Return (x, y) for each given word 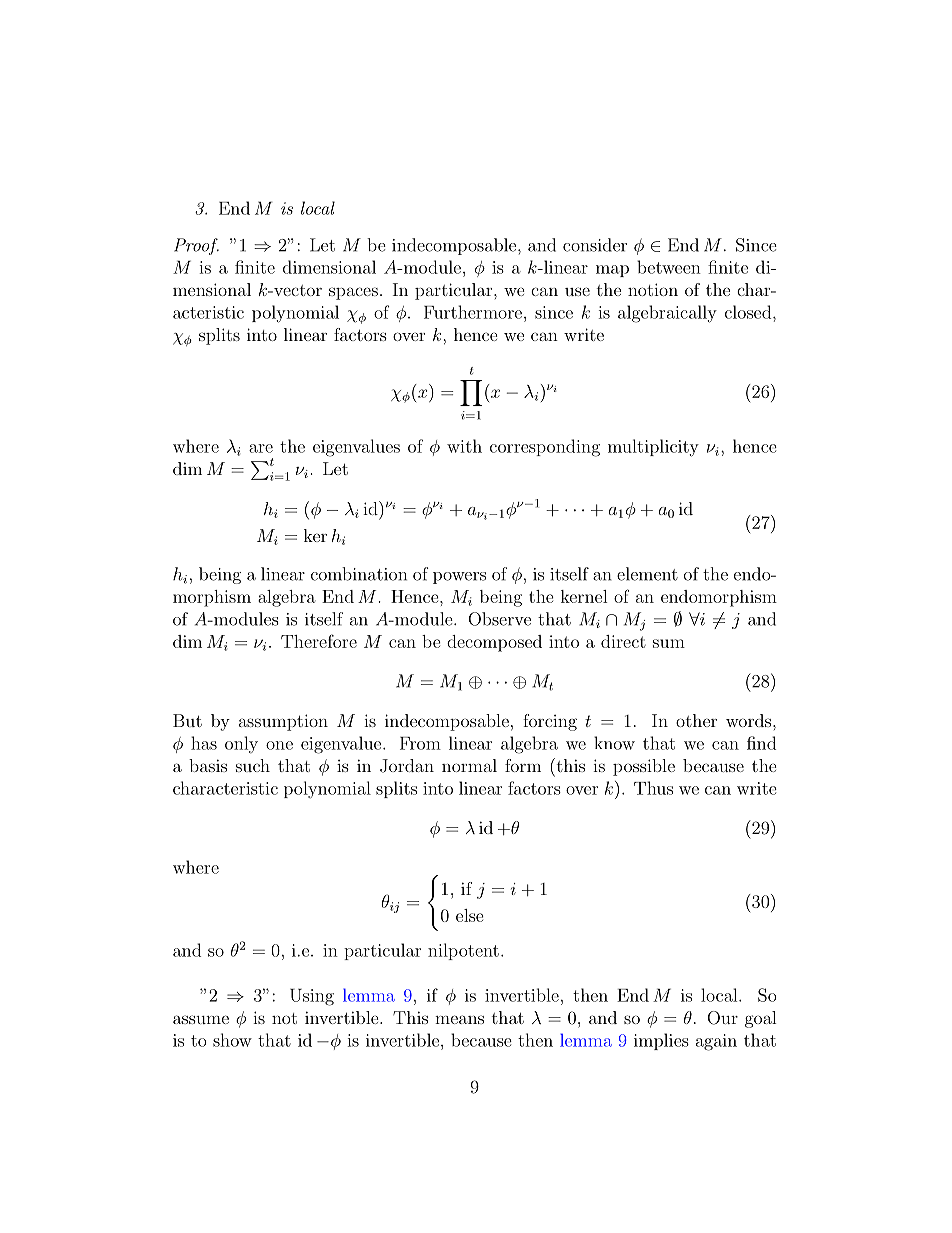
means (459, 1019)
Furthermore (473, 312)
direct (623, 641)
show (232, 1040)
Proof (196, 246)
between (669, 267)
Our (722, 1018)
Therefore (319, 641)
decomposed (494, 643)
